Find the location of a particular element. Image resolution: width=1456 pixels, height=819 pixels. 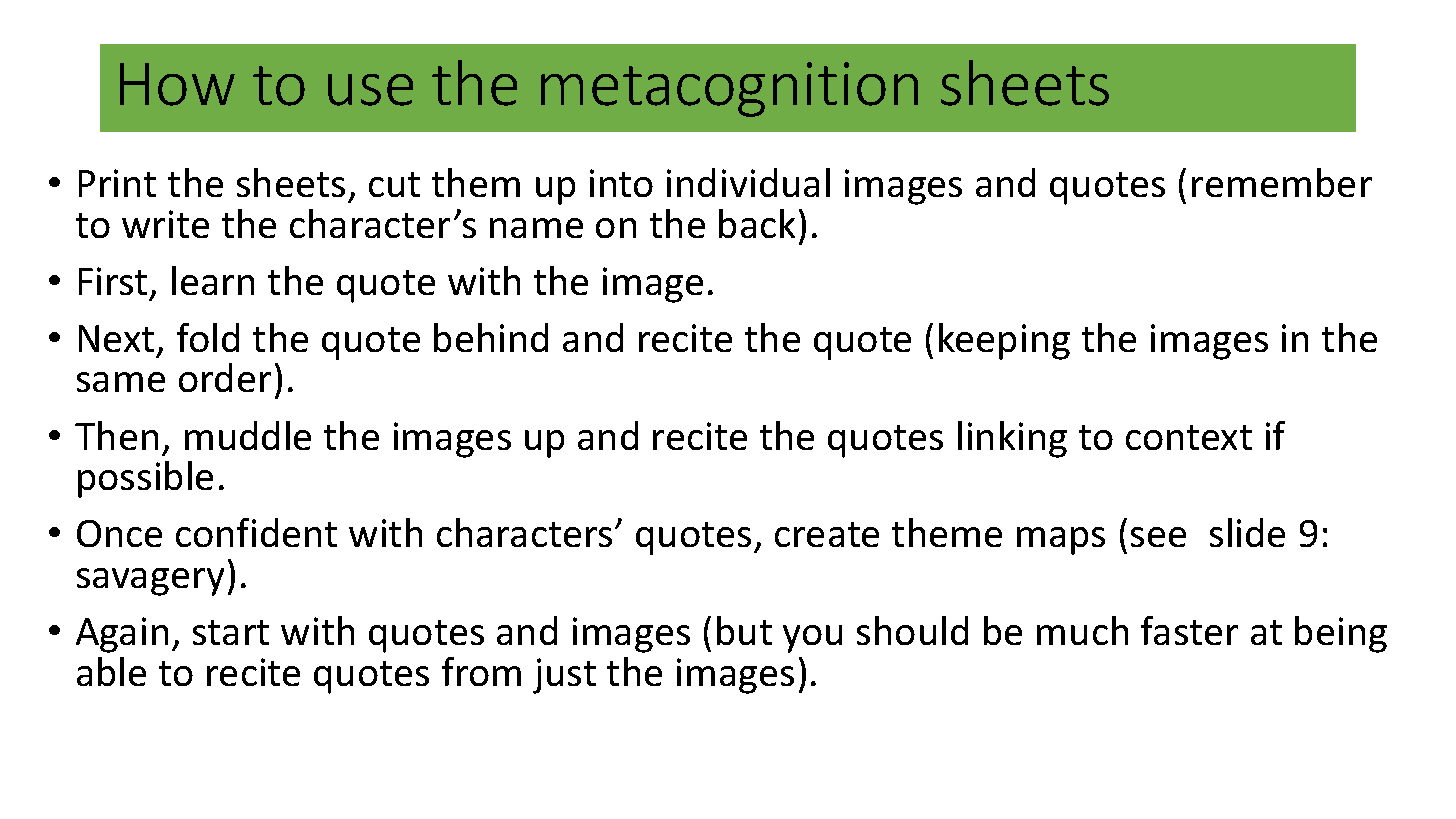

start is located at coordinates (231, 632).
